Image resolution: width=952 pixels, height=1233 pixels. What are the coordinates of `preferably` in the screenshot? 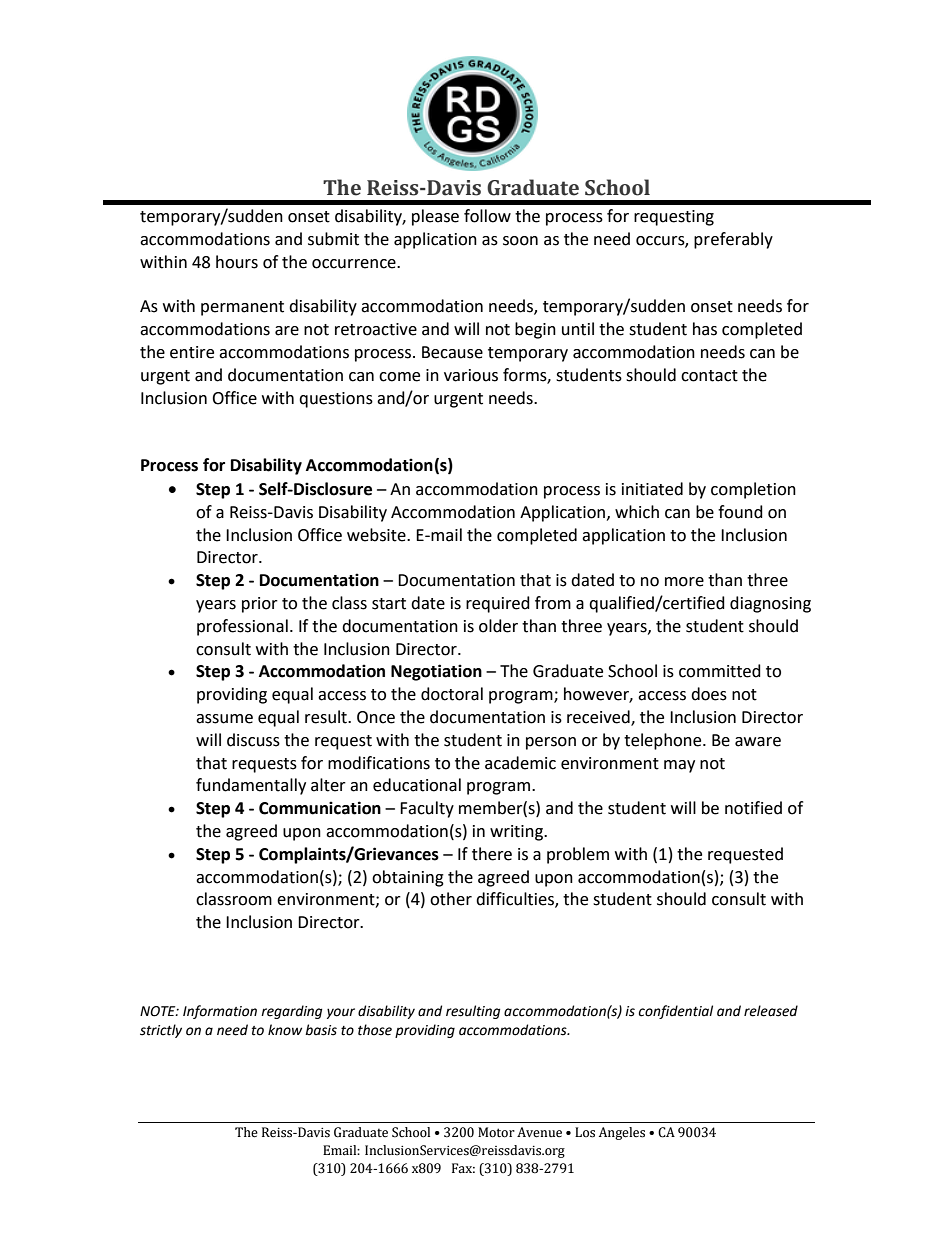 It's located at (733, 240).
